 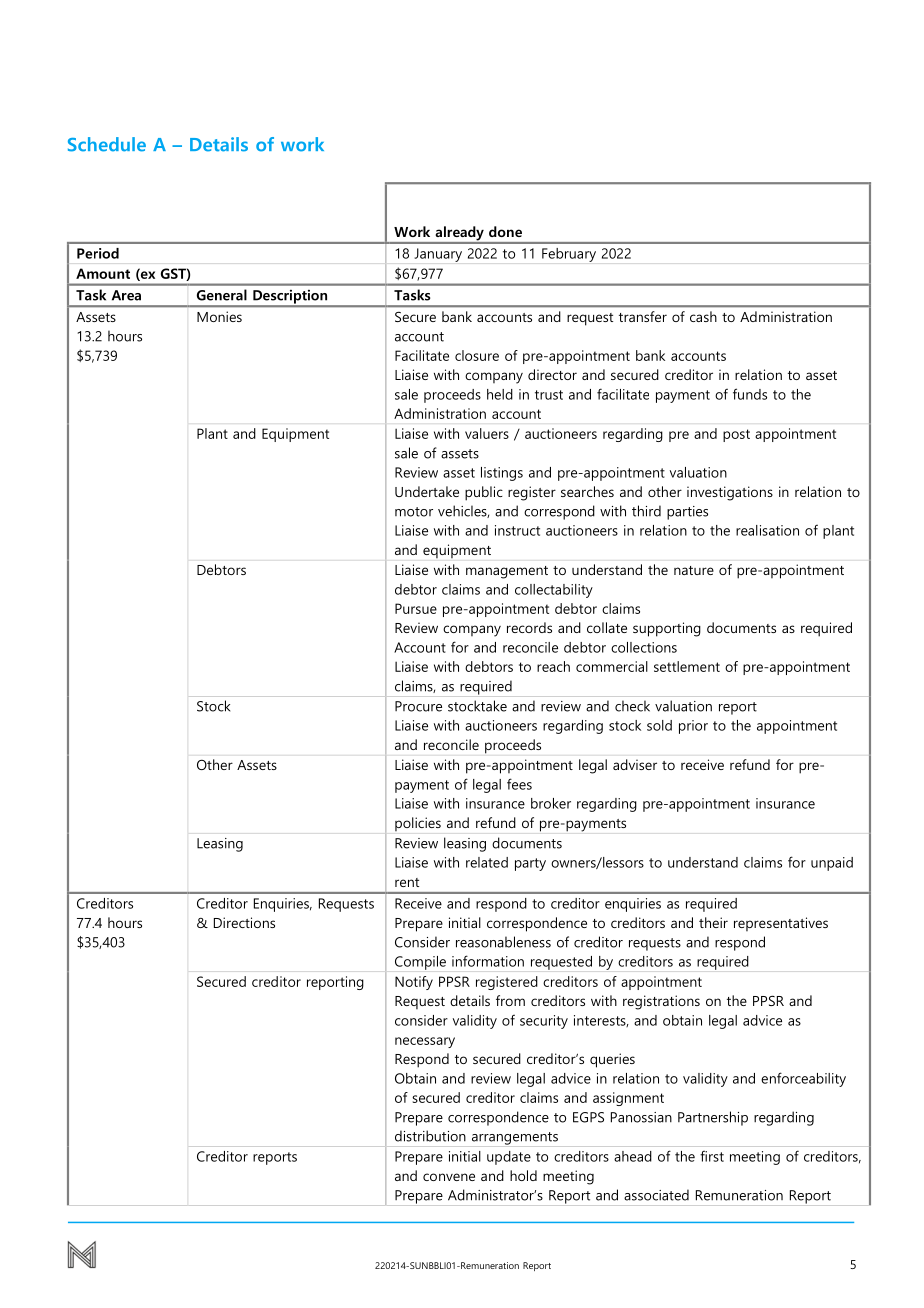 What do you see at coordinates (449, 1177) in the screenshot?
I see `convene` at bounding box center [449, 1177].
